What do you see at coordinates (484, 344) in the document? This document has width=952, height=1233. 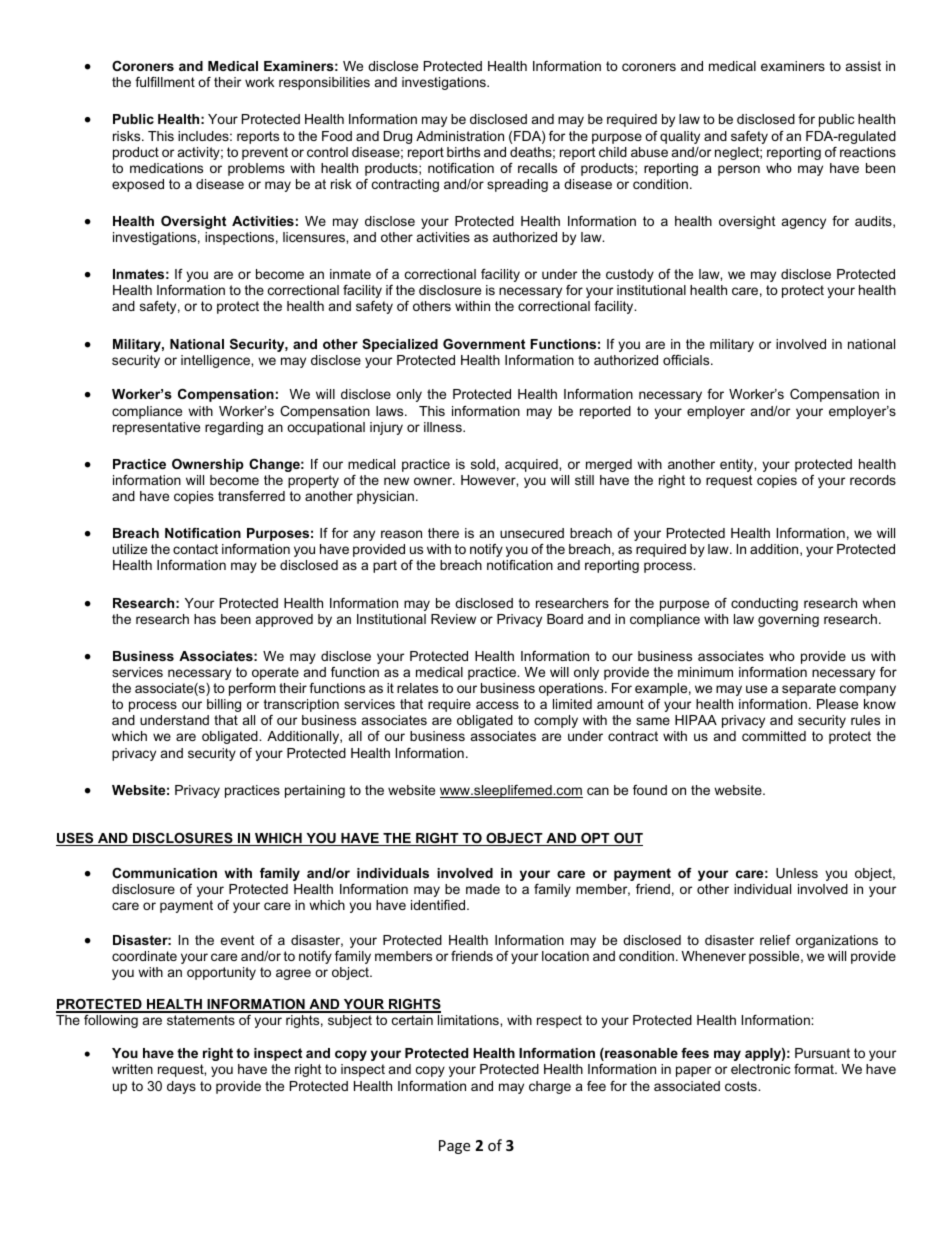 I see `Government` at bounding box center [484, 344].
